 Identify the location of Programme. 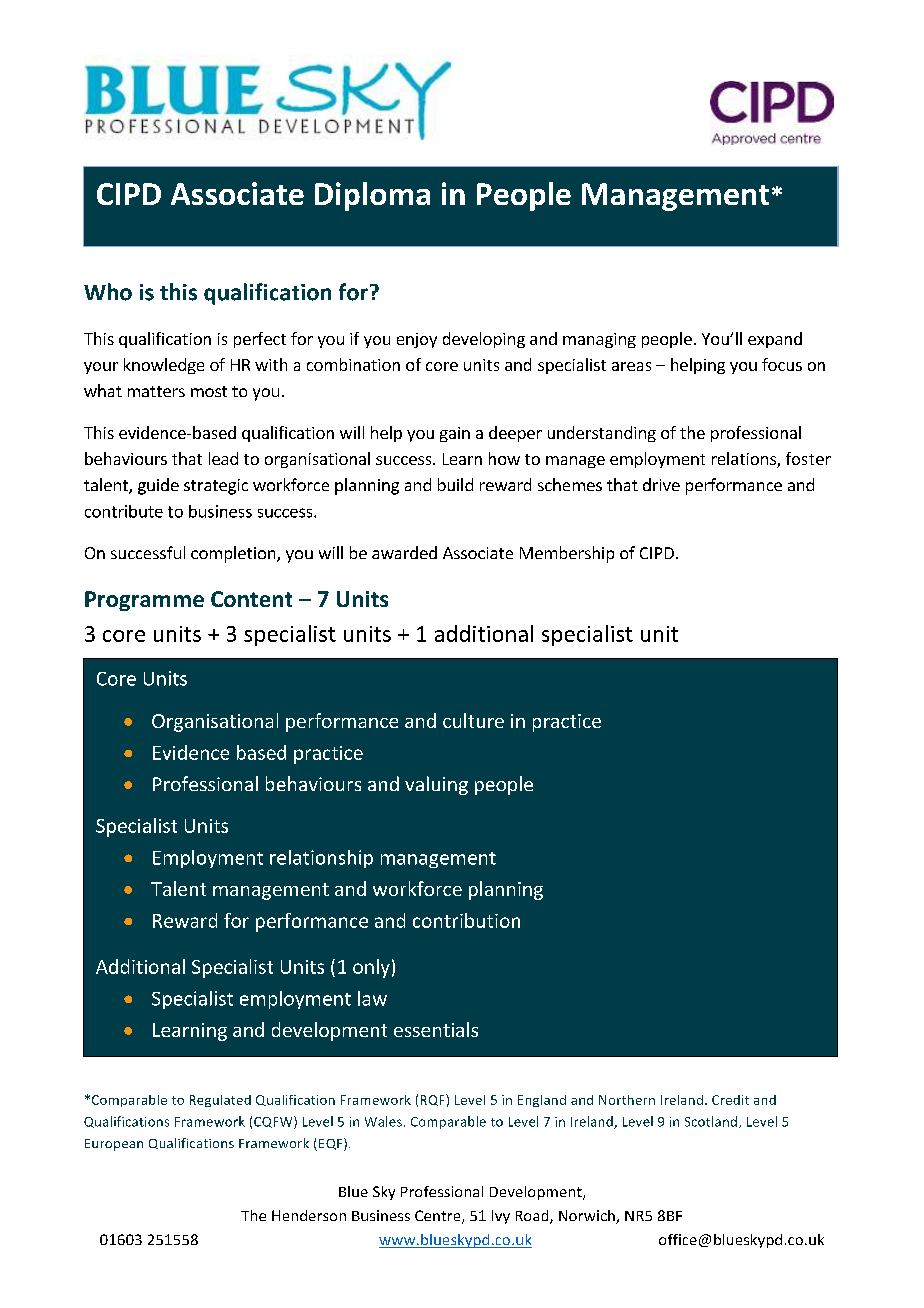
(144, 601).
